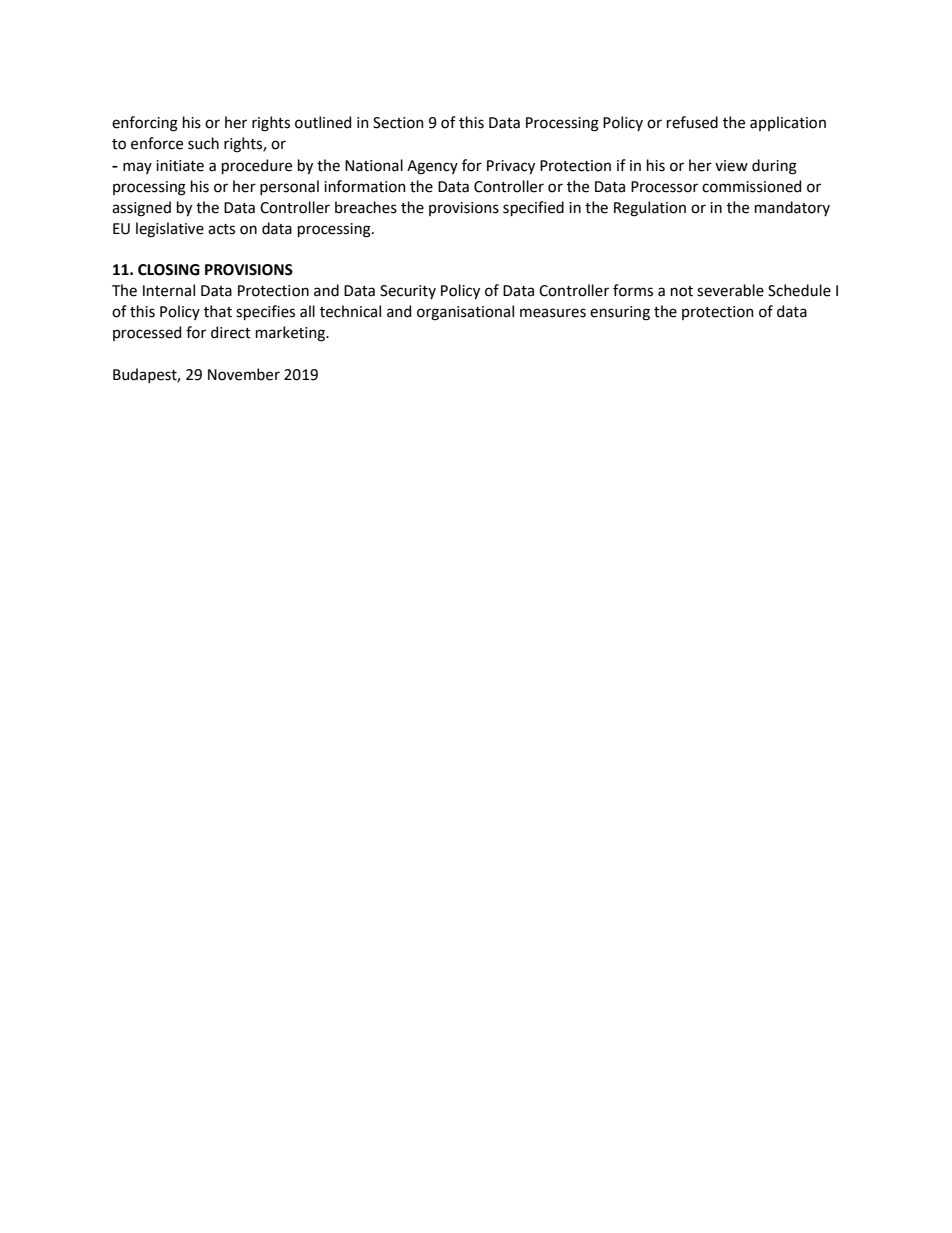 This image has height=1233, width=952. Describe the element at coordinates (203, 143) in the image. I see `such` at that location.
